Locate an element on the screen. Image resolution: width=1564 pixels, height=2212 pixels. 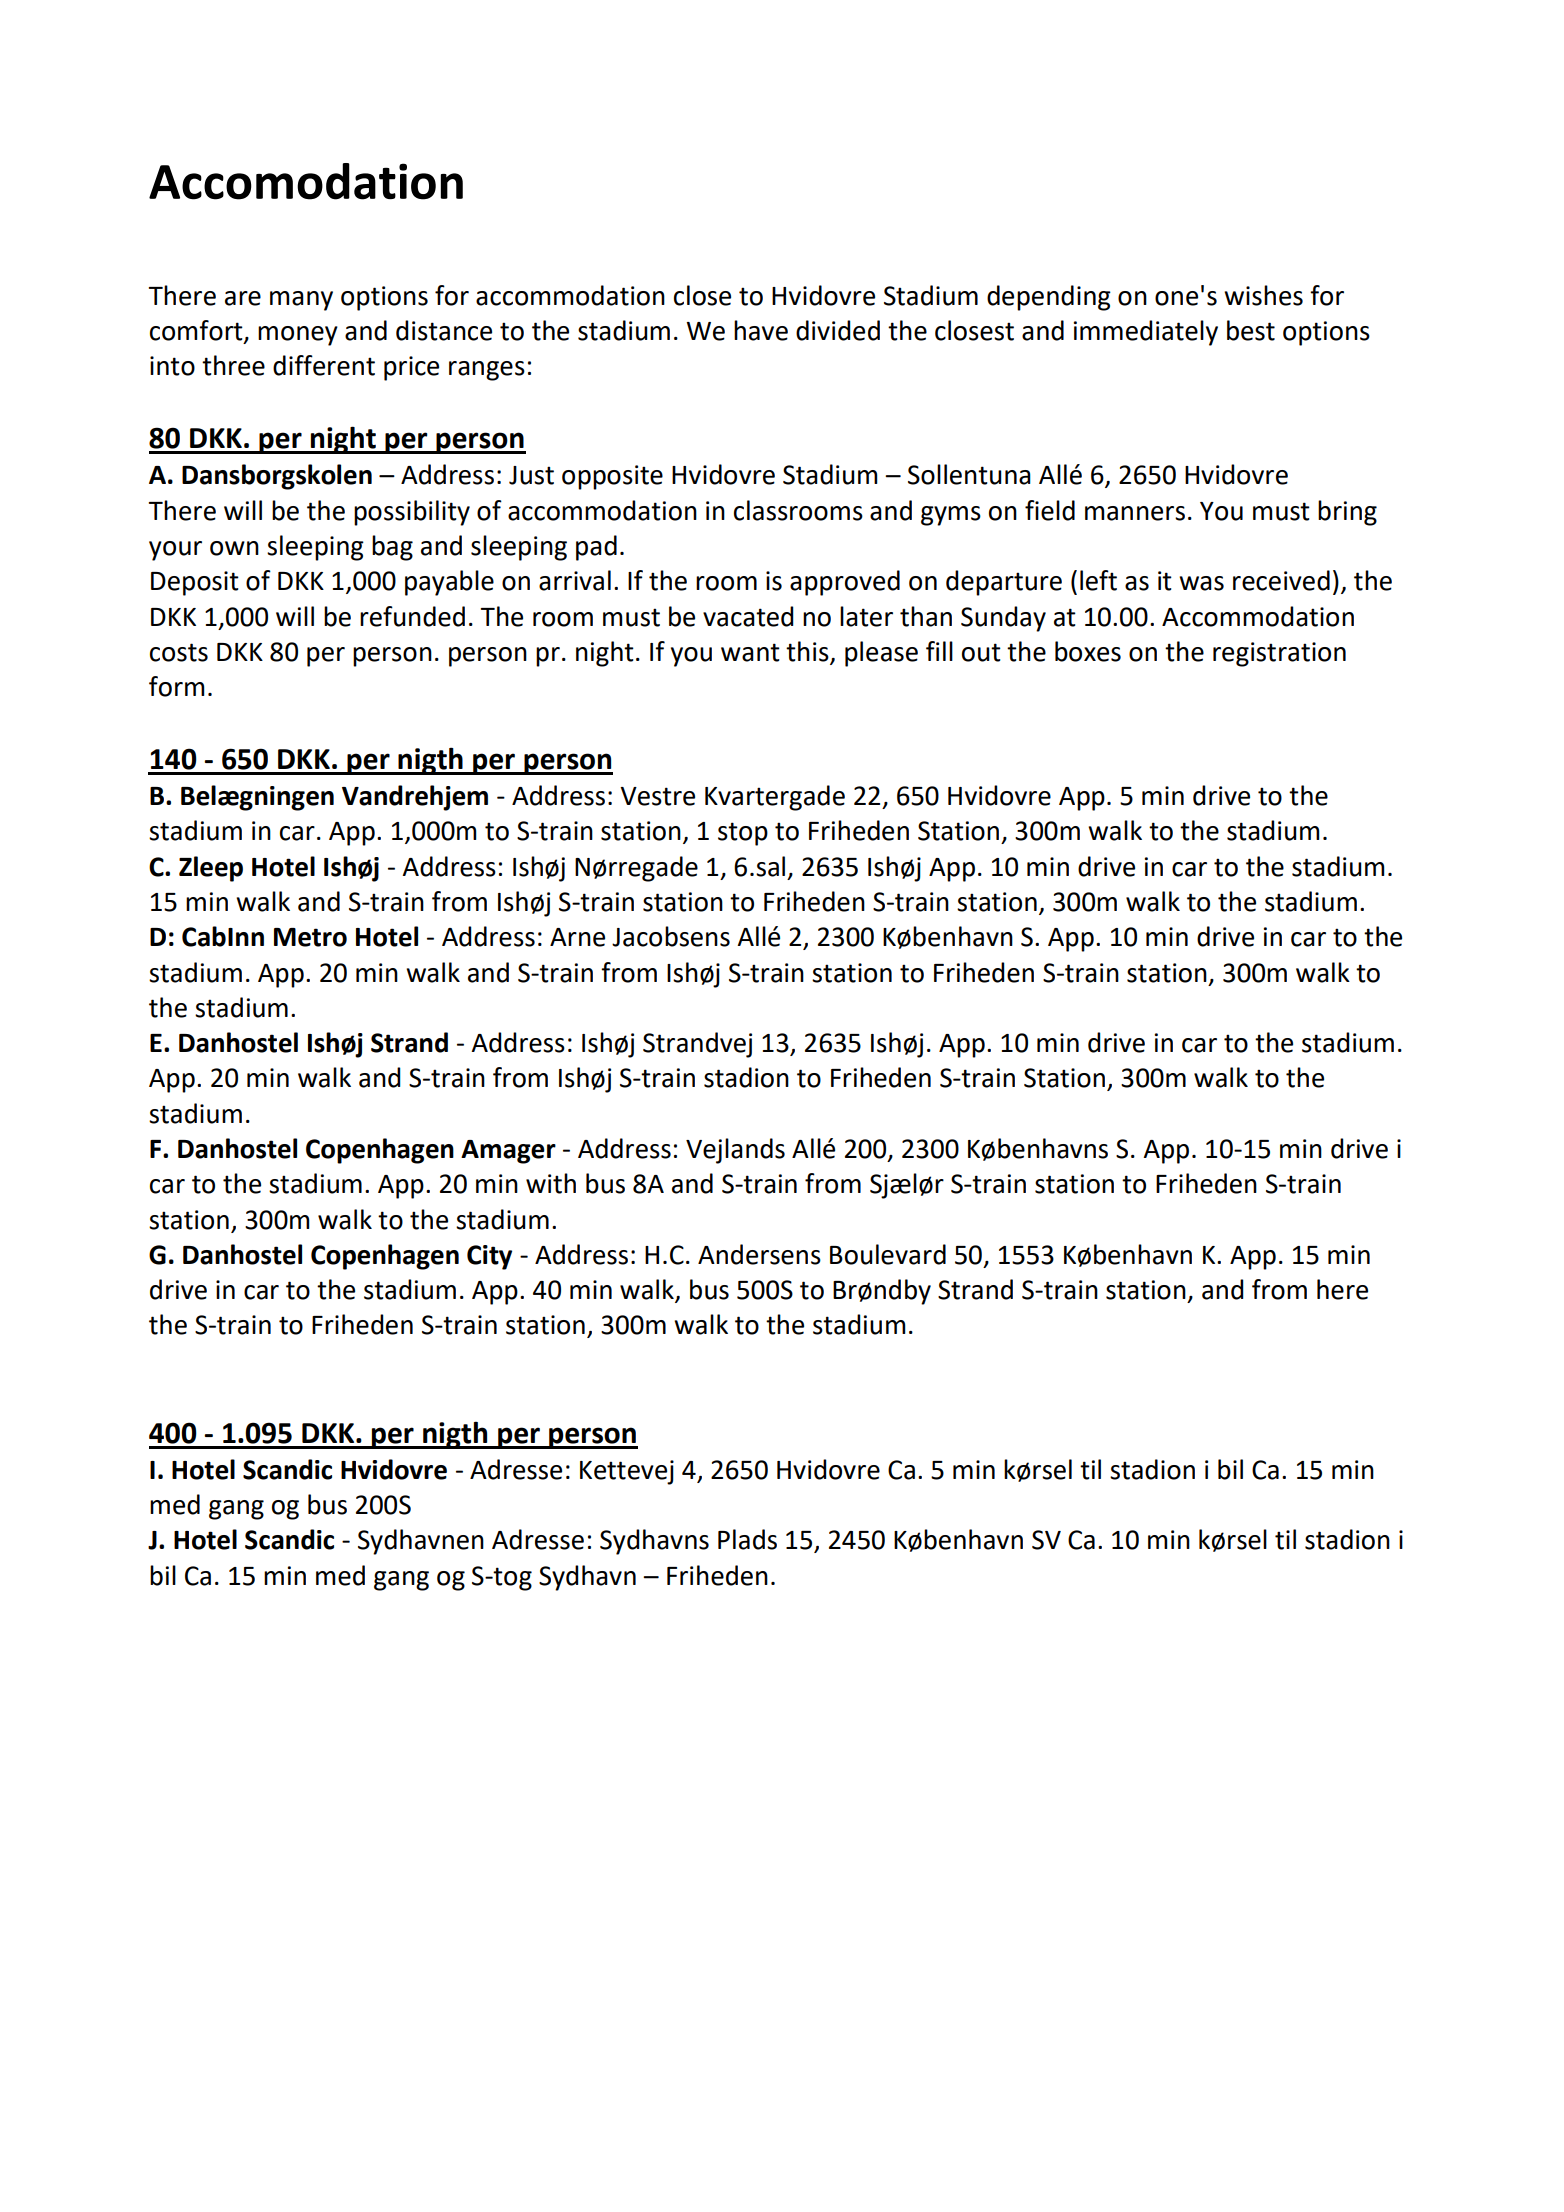
wishes is located at coordinates (1263, 295).
